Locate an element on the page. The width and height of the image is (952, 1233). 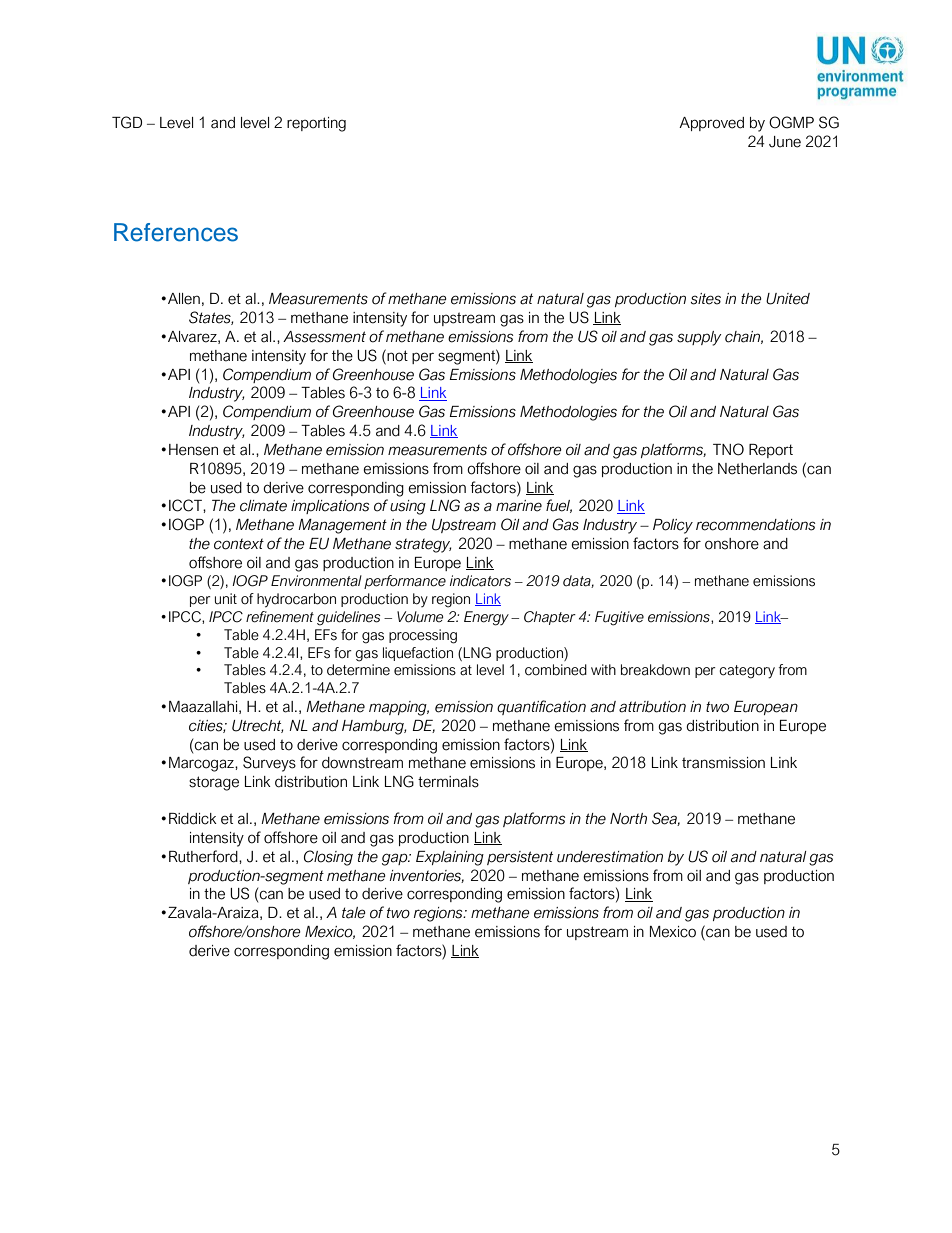
Policy is located at coordinates (673, 526).
